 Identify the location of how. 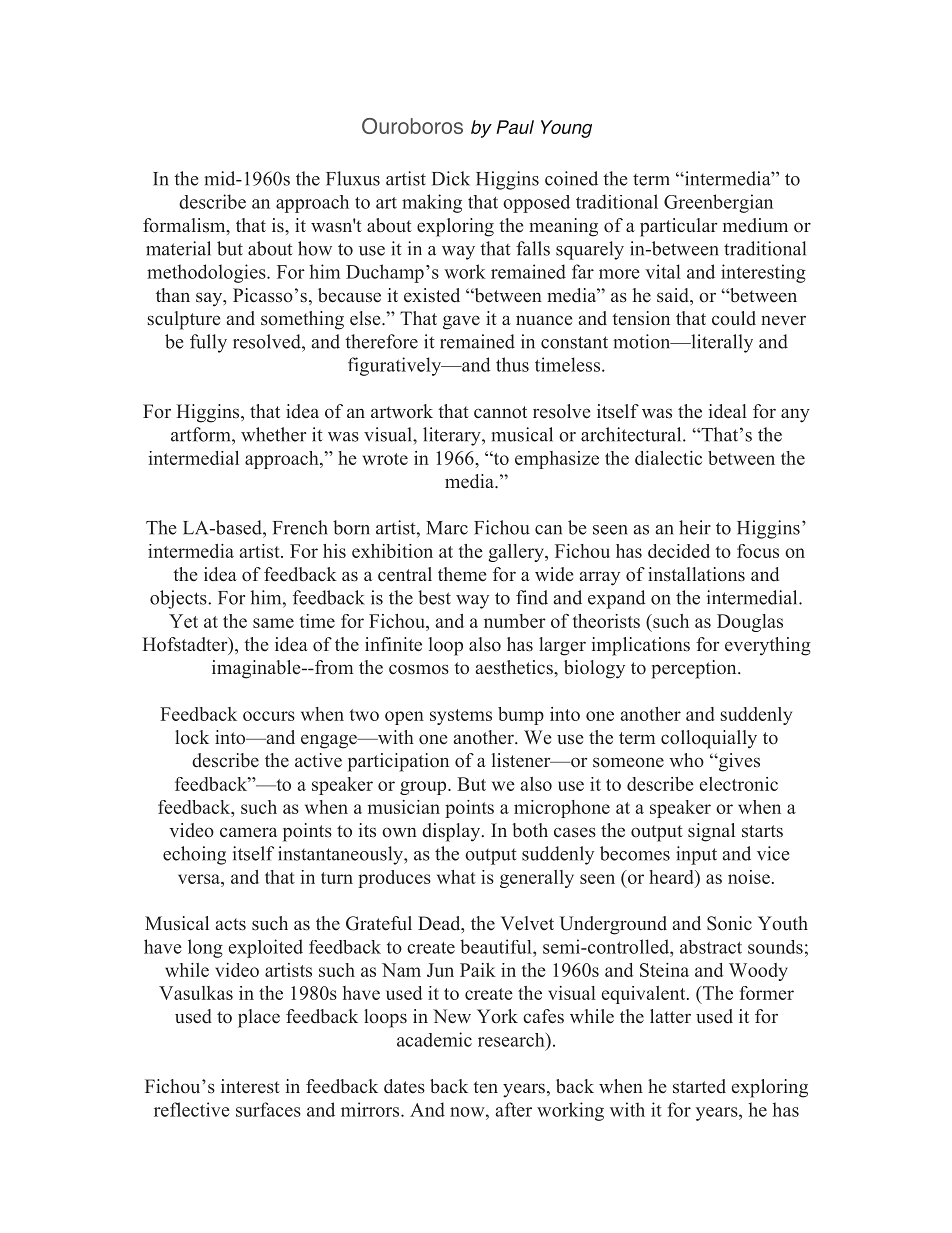
(315, 248).
